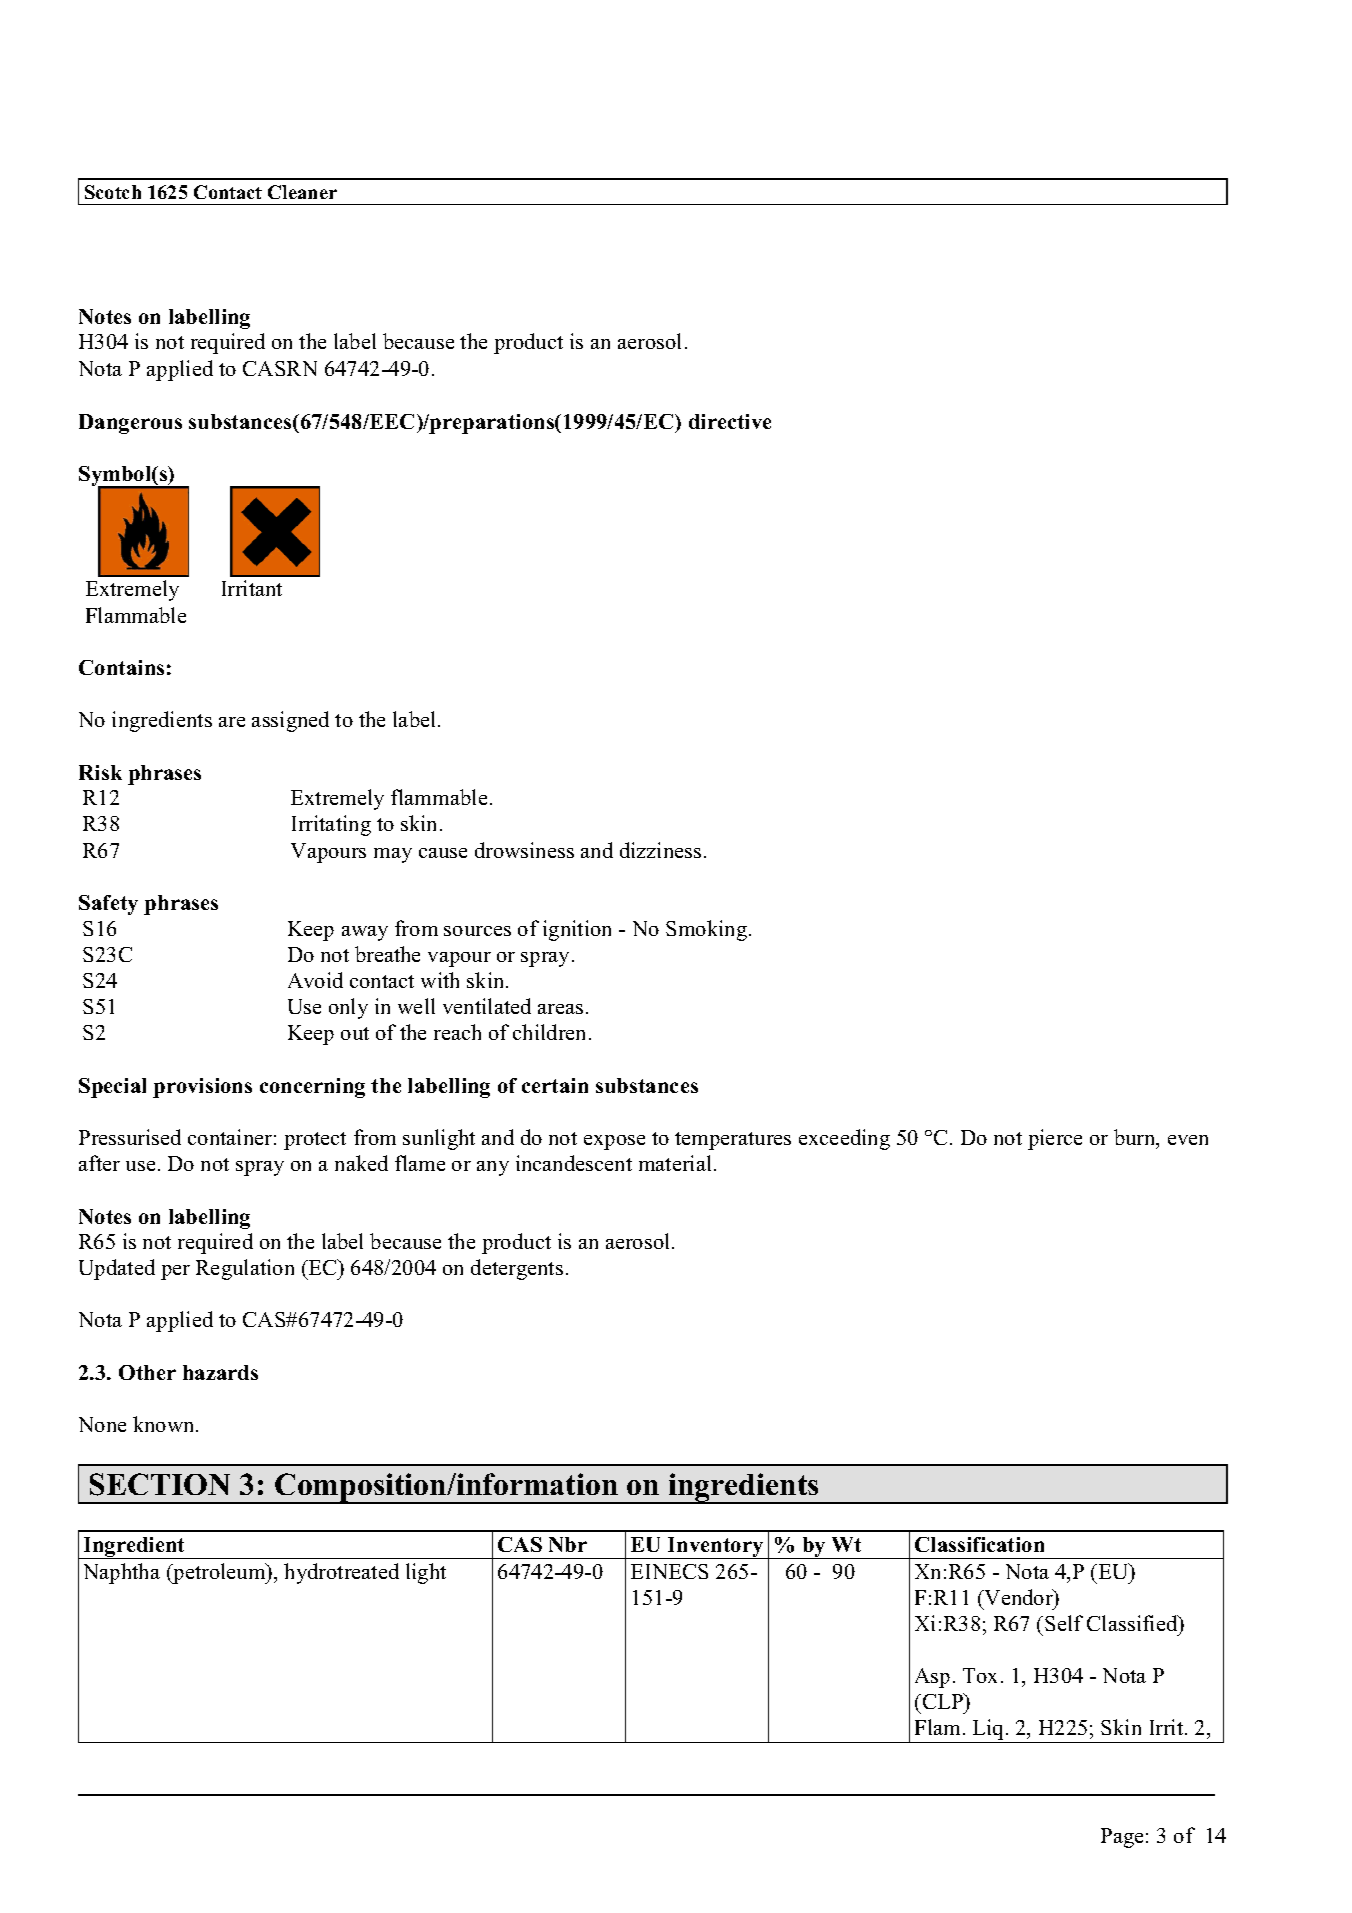 The width and height of the screenshot is (1352, 1913). Describe the element at coordinates (517, 1269) in the screenshot. I see `detergents` at that location.
